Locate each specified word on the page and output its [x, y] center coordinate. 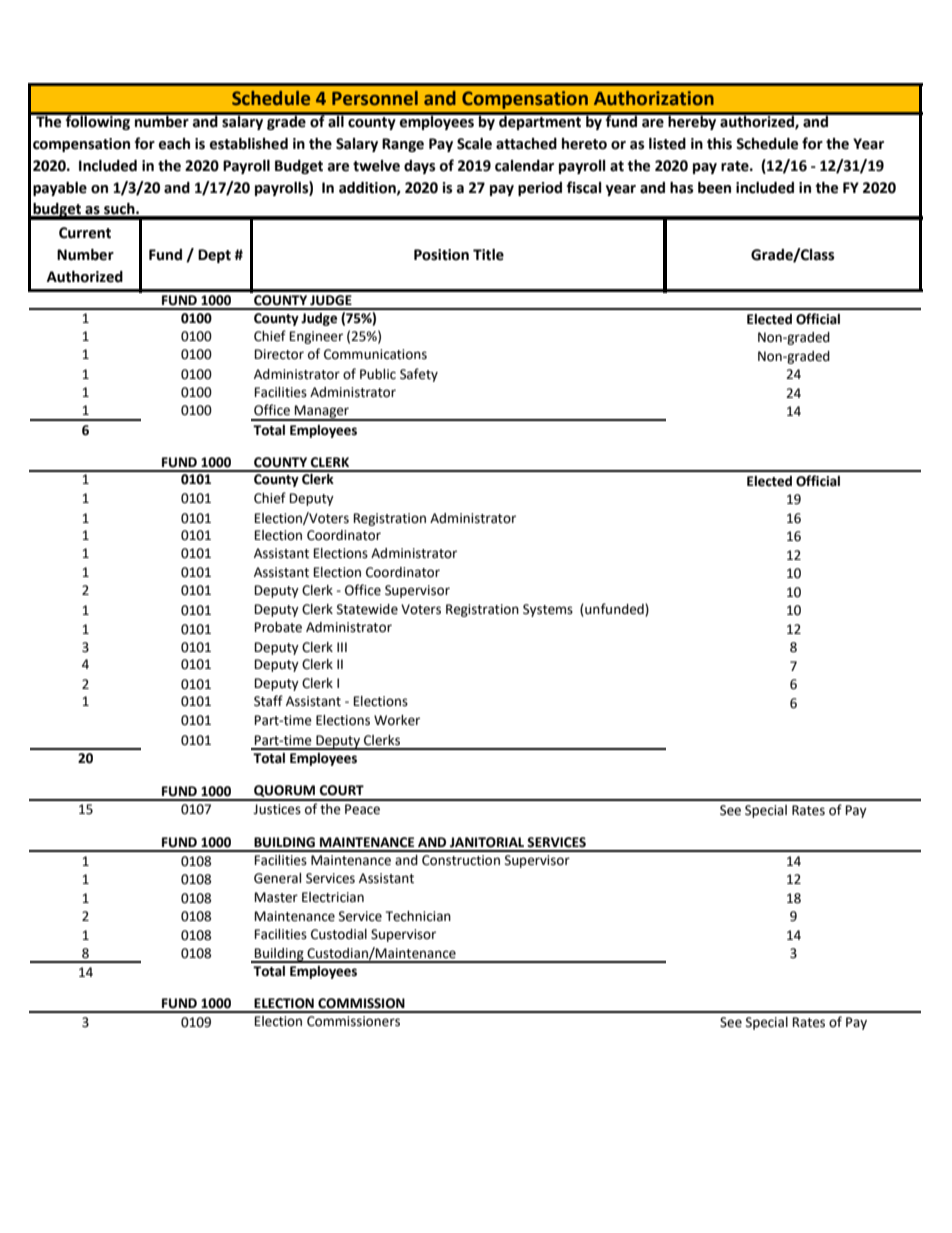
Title [488, 255]
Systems [548, 610]
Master [276, 897]
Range [403, 145]
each [174, 144]
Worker [397, 720]
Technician [418, 916]
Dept [214, 256]
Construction [461, 860]
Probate [278, 627]
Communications [375, 354]
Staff [268, 701]
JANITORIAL [487, 842]
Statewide [367, 609]
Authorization [654, 98]
